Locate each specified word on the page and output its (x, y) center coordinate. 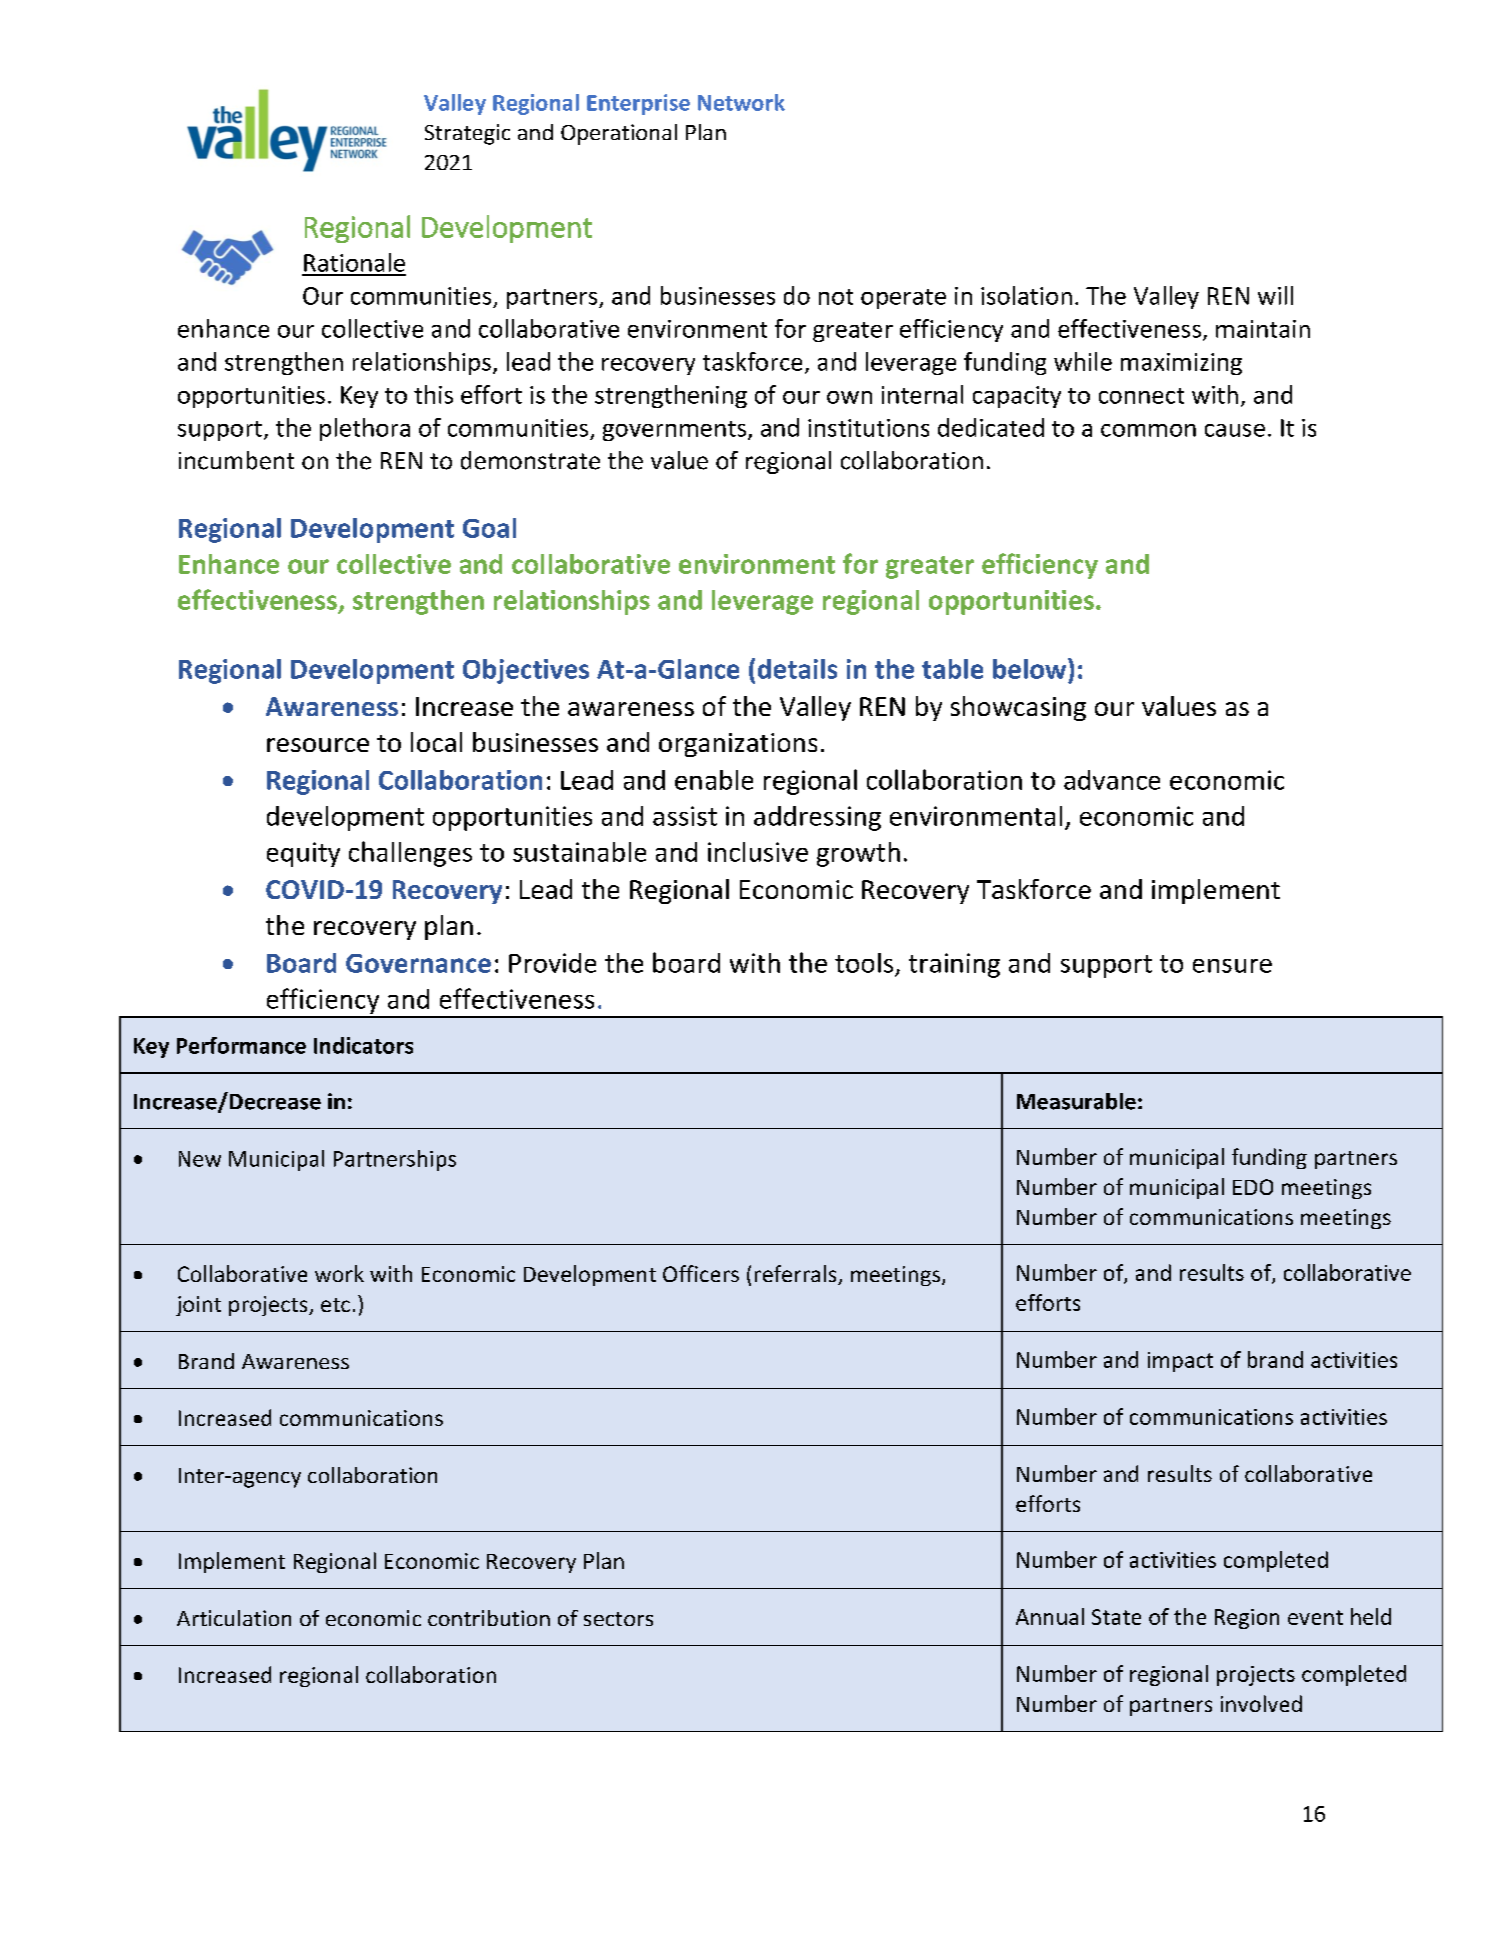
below (1031, 668)
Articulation (234, 1618)
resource (318, 745)
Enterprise (638, 104)
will (1275, 295)
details (797, 669)
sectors (618, 1619)
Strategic (467, 134)
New (200, 1159)
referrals (797, 1275)
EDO (1253, 1187)
